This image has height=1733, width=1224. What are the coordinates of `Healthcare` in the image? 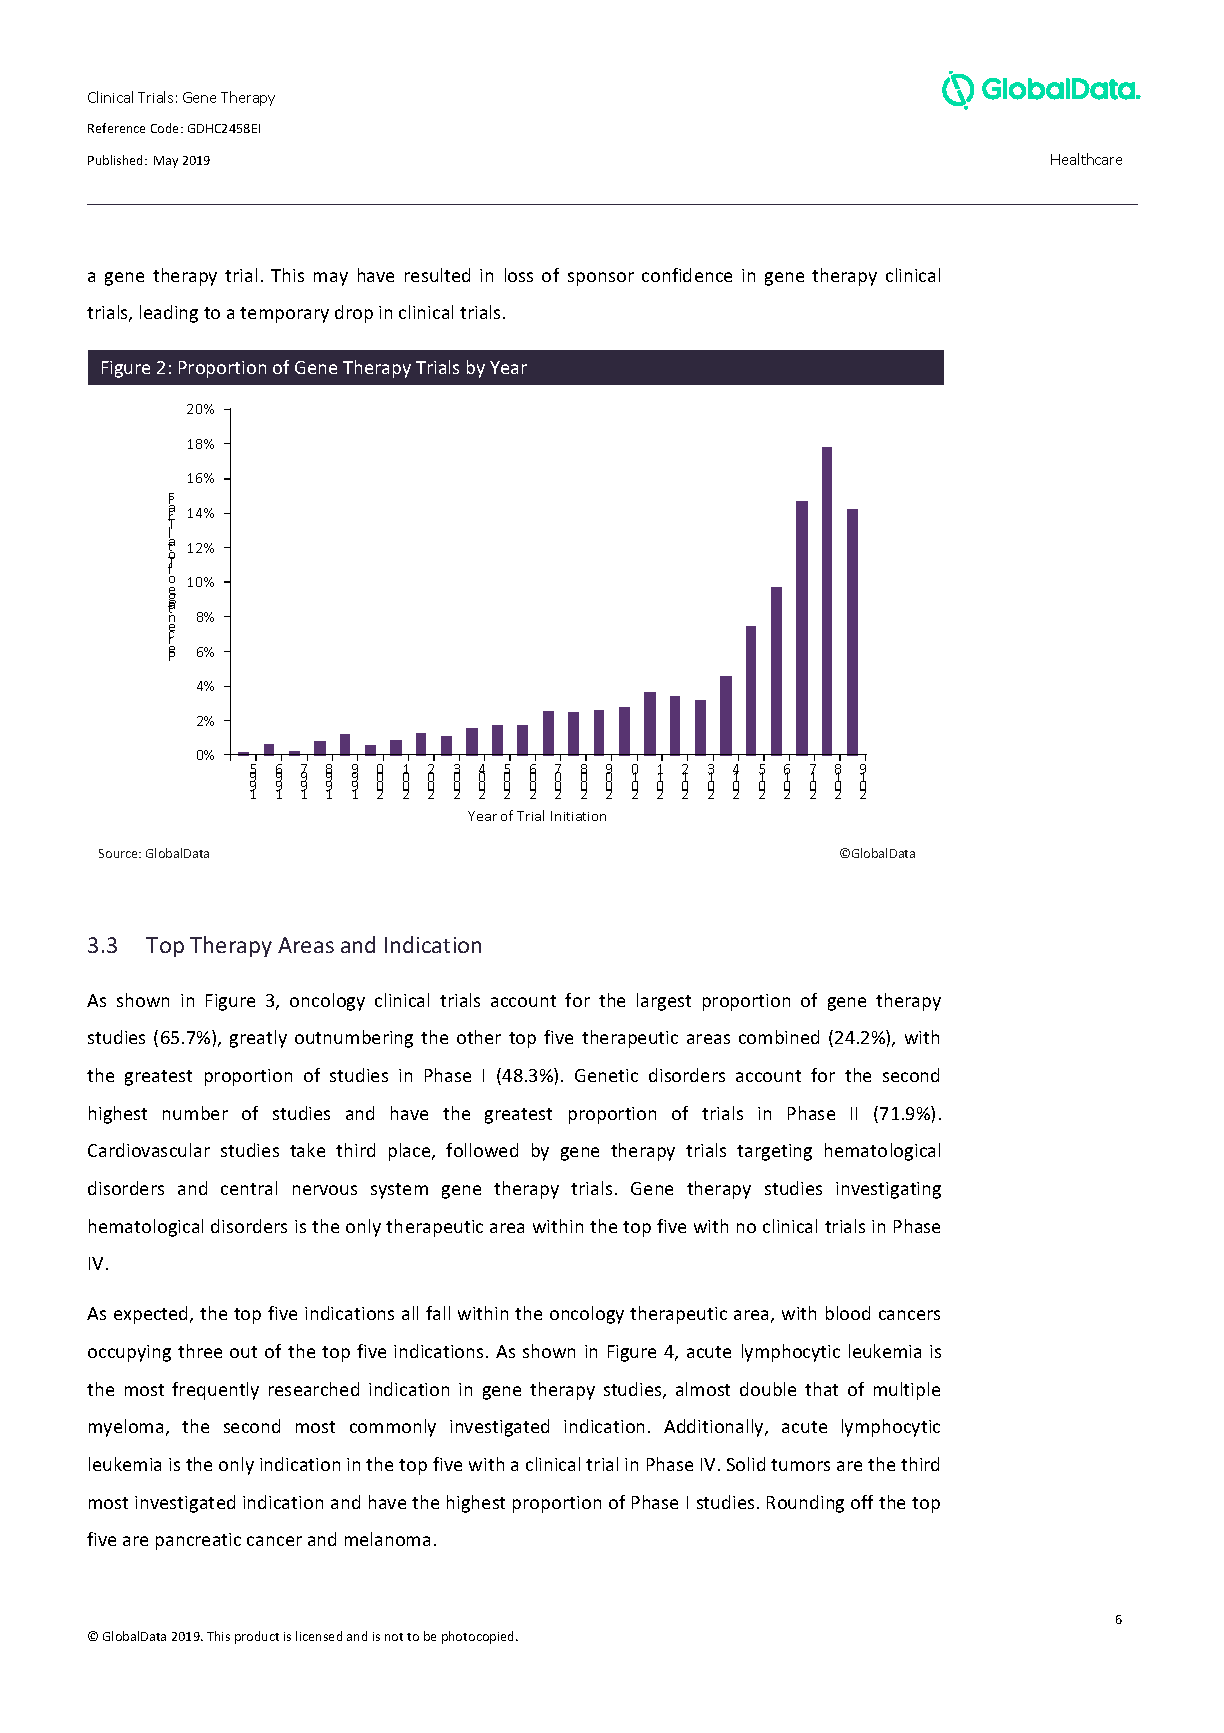 It's located at (1086, 159).
